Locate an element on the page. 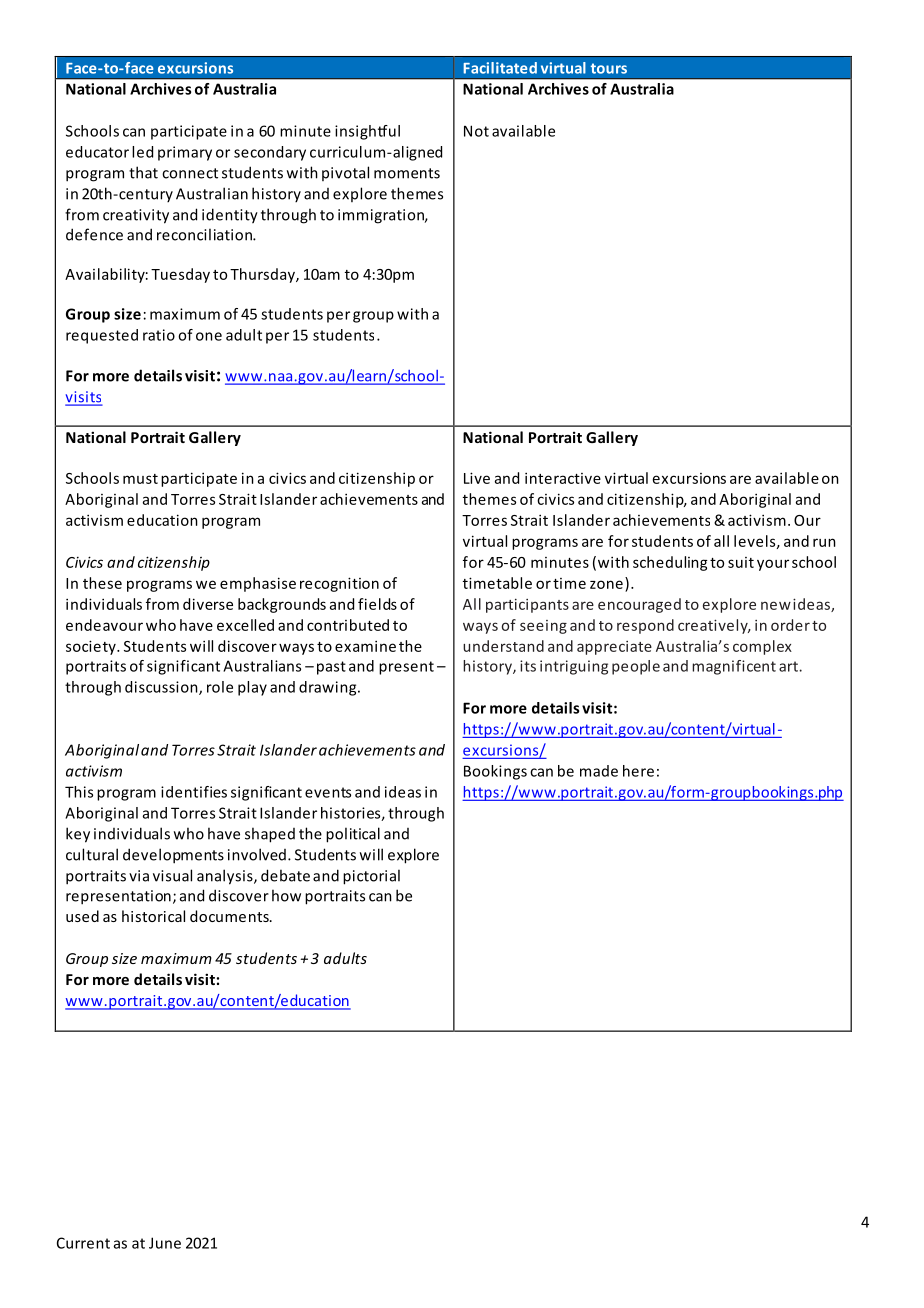  Not is located at coordinates (476, 131).
